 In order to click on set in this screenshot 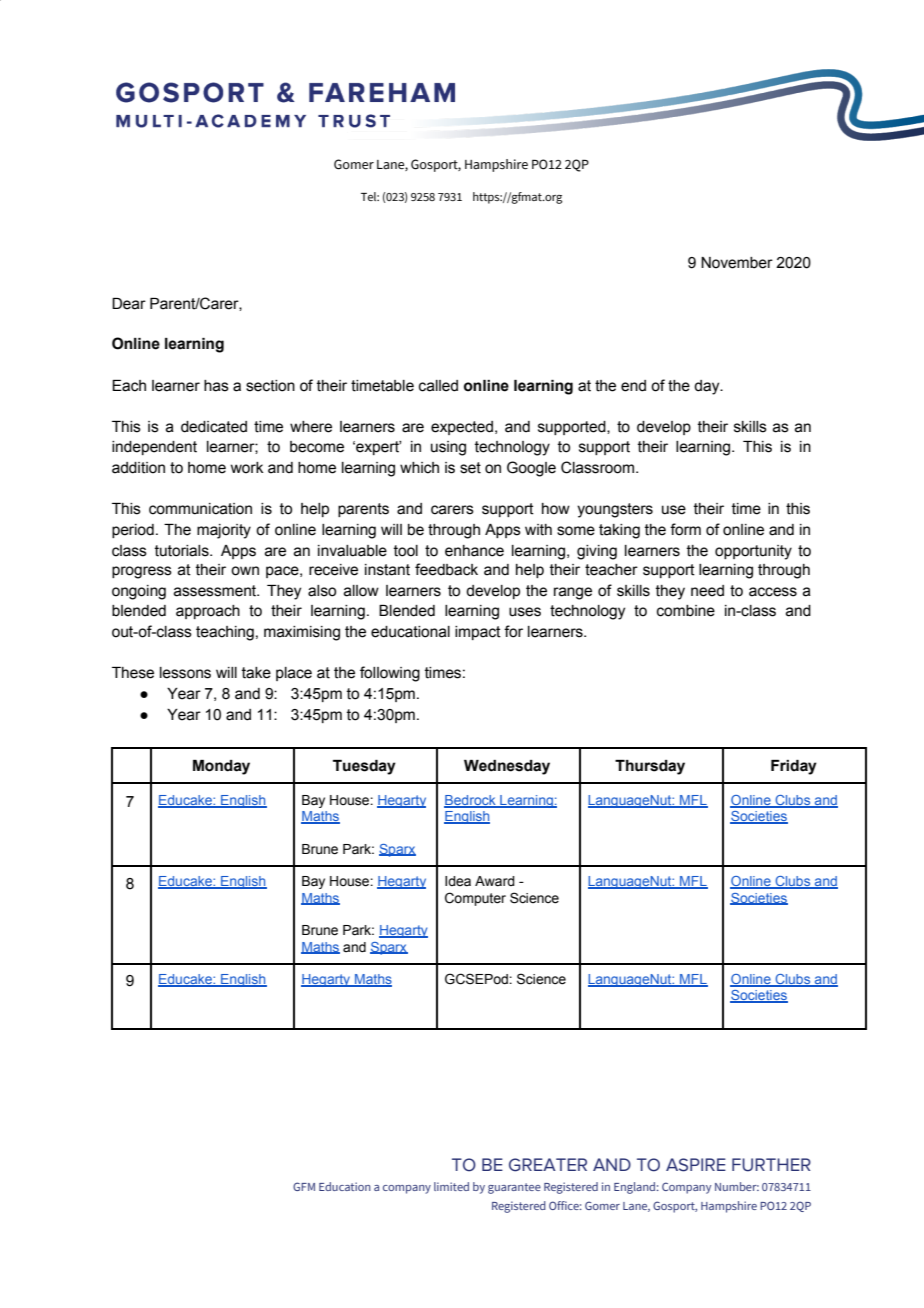, I will do `click(470, 468)`.
